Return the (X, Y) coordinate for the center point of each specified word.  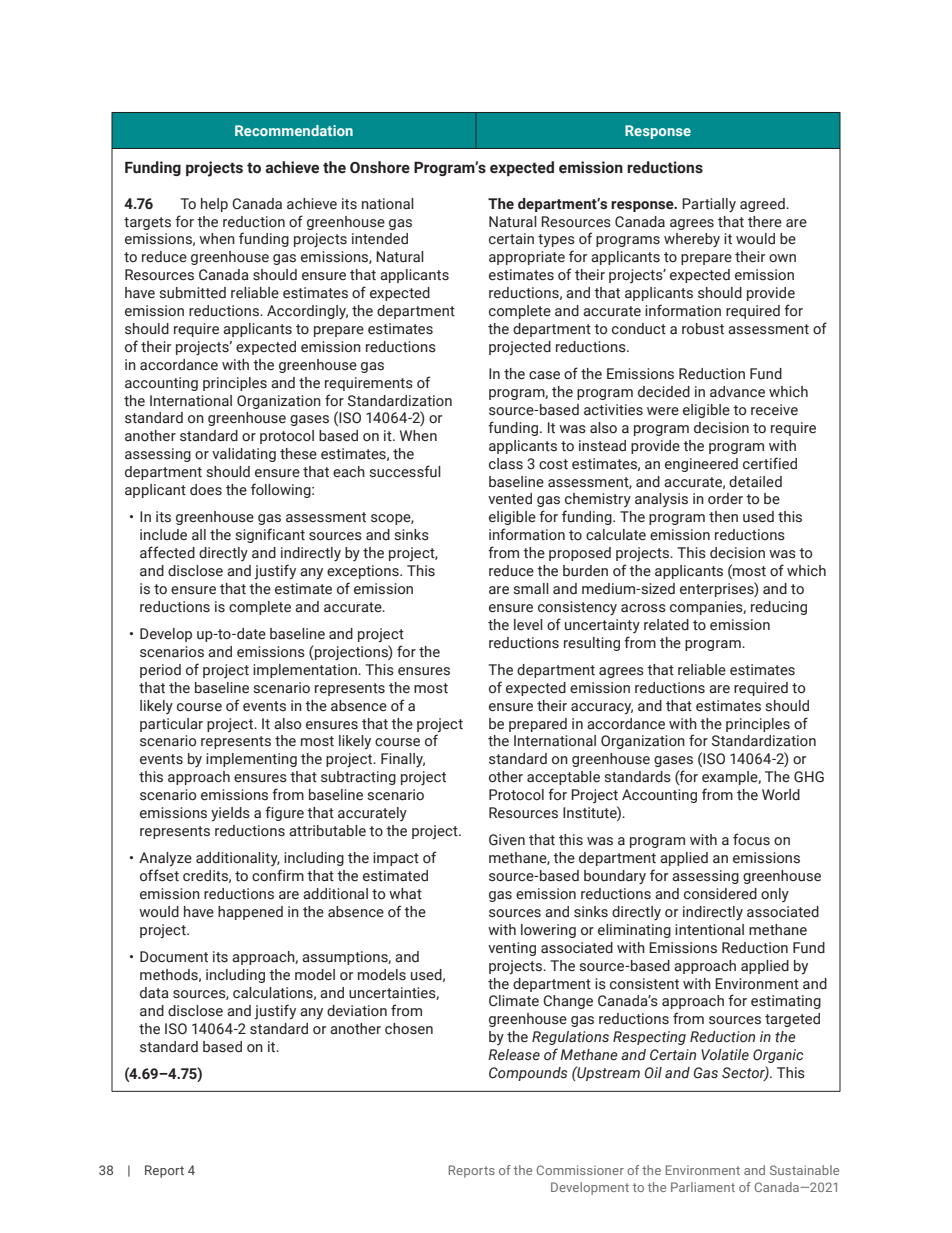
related (666, 625)
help (214, 205)
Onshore (380, 167)
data (154, 993)
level (528, 624)
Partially (709, 205)
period (160, 671)
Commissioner (580, 1170)
